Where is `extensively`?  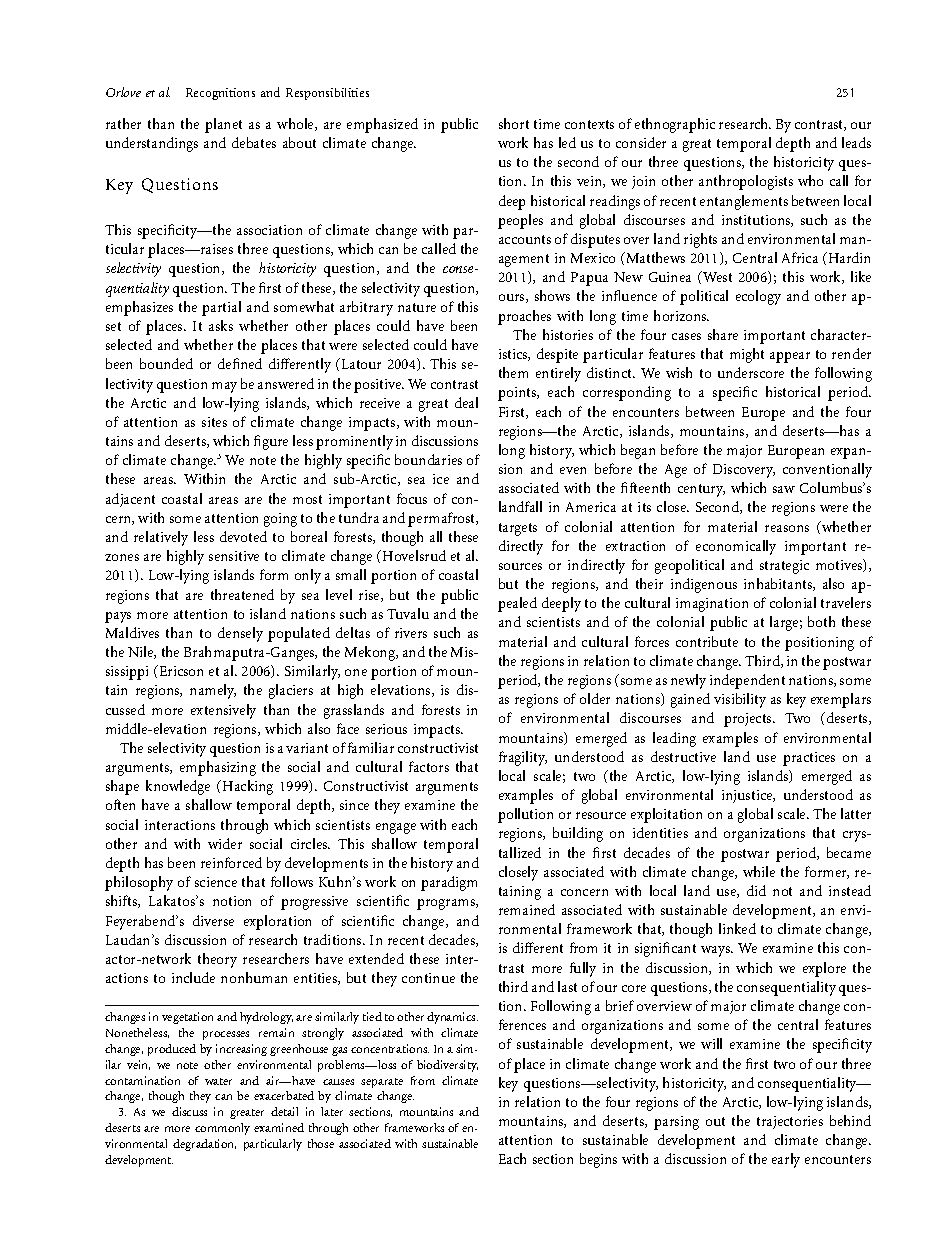
extensively is located at coordinates (223, 711).
